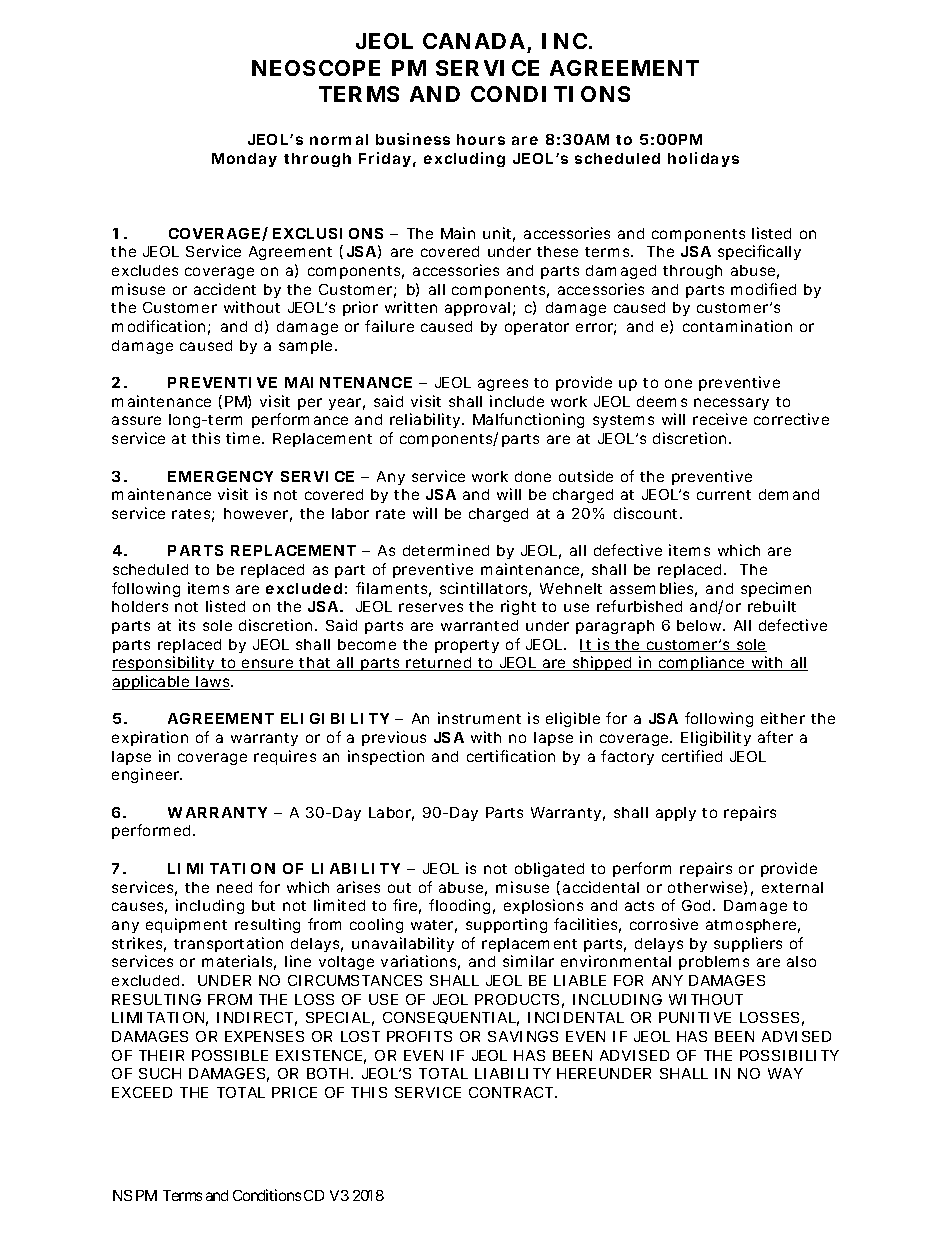  I want to click on however, so click(258, 515).
